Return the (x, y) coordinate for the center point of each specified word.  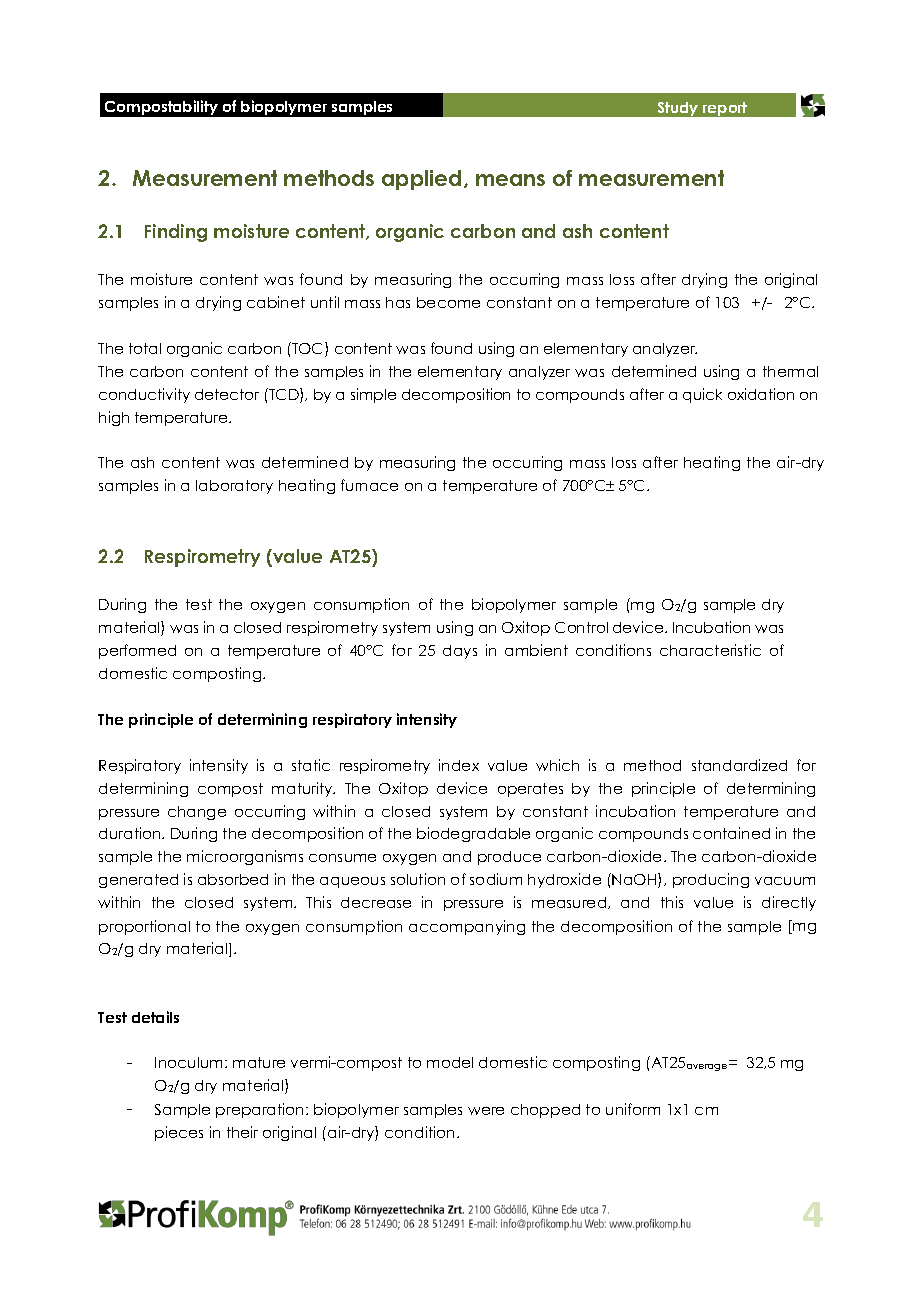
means (510, 180)
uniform (633, 1109)
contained (731, 833)
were (486, 1111)
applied (421, 180)
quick (702, 395)
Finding (176, 233)
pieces (179, 1133)
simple (373, 395)
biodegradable (473, 834)
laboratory (234, 487)
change (197, 813)
